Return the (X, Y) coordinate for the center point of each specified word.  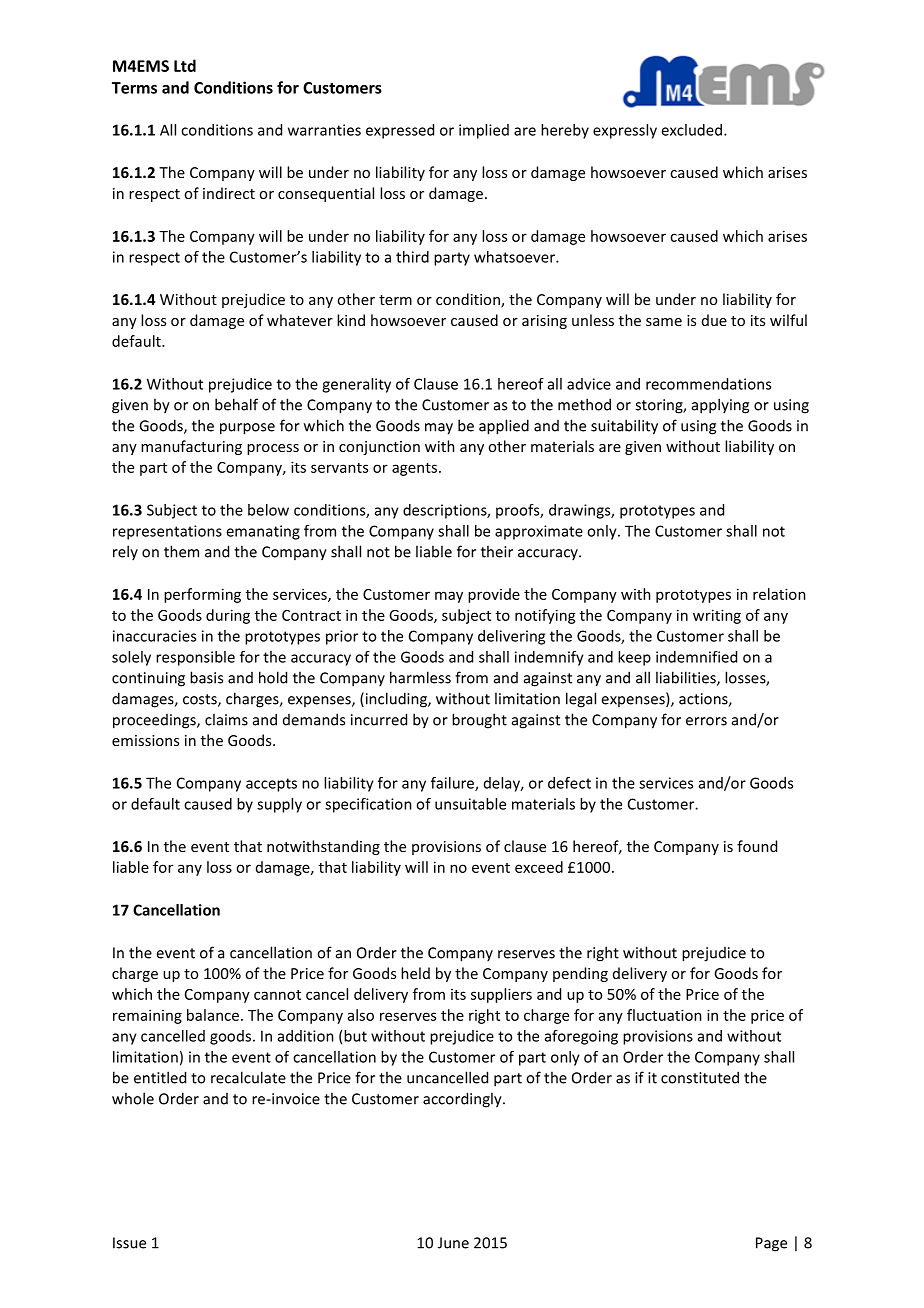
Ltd (185, 65)
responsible (195, 658)
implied (484, 131)
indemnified (696, 657)
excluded (693, 130)
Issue (129, 1243)
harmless (420, 677)
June (453, 1243)
